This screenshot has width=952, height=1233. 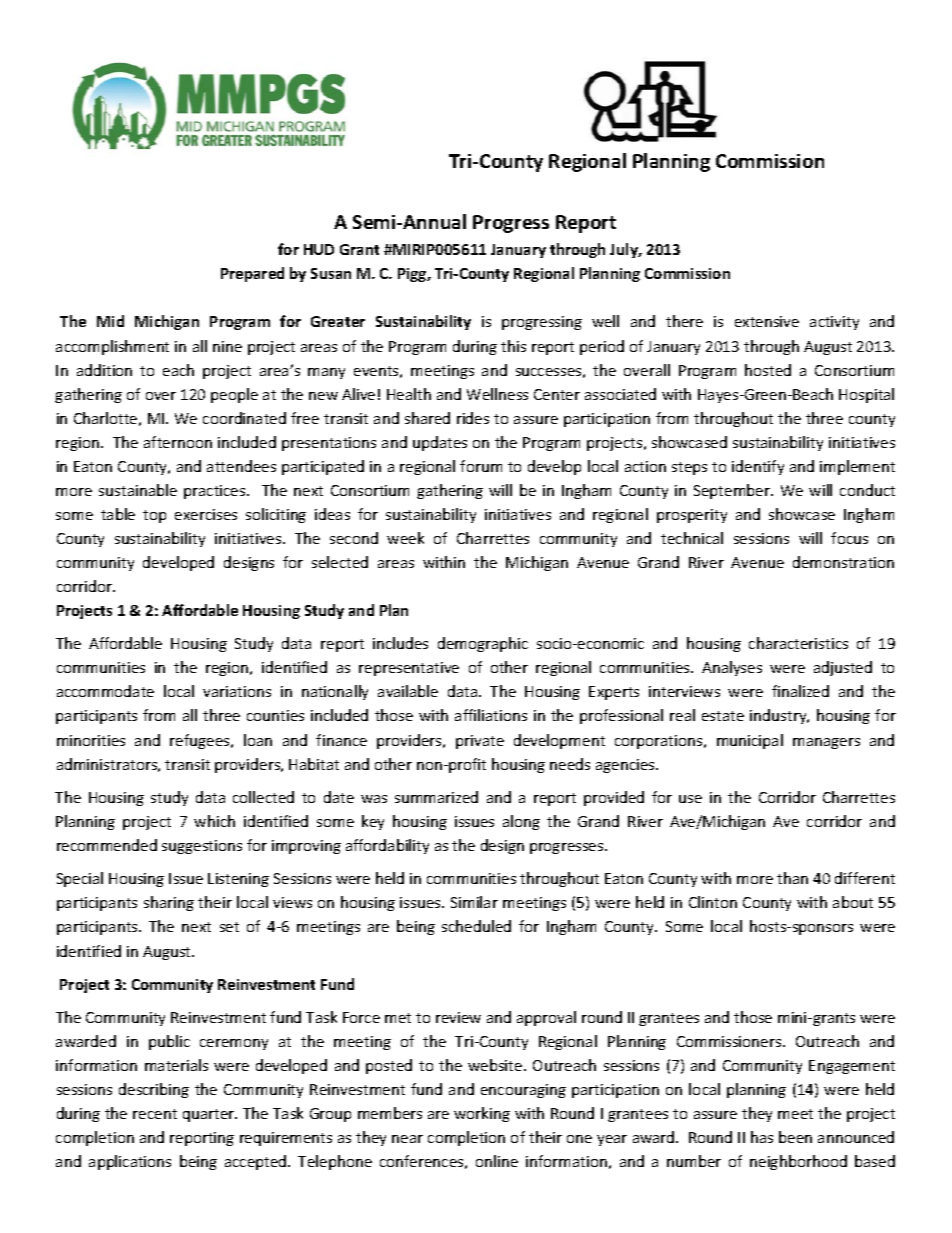 I want to click on extensive, so click(x=767, y=321).
